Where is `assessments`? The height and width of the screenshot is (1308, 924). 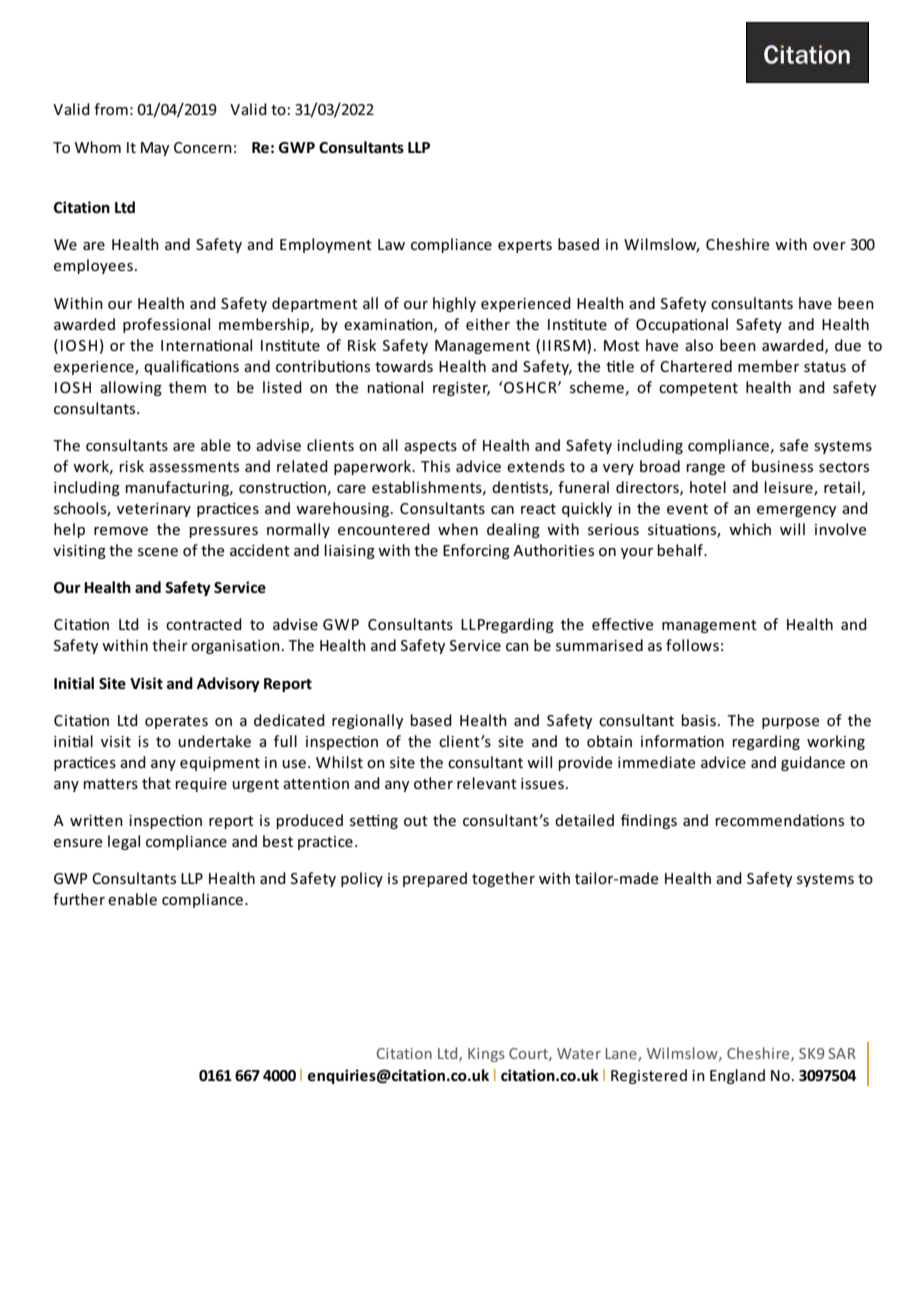 assessments is located at coordinates (194, 467).
